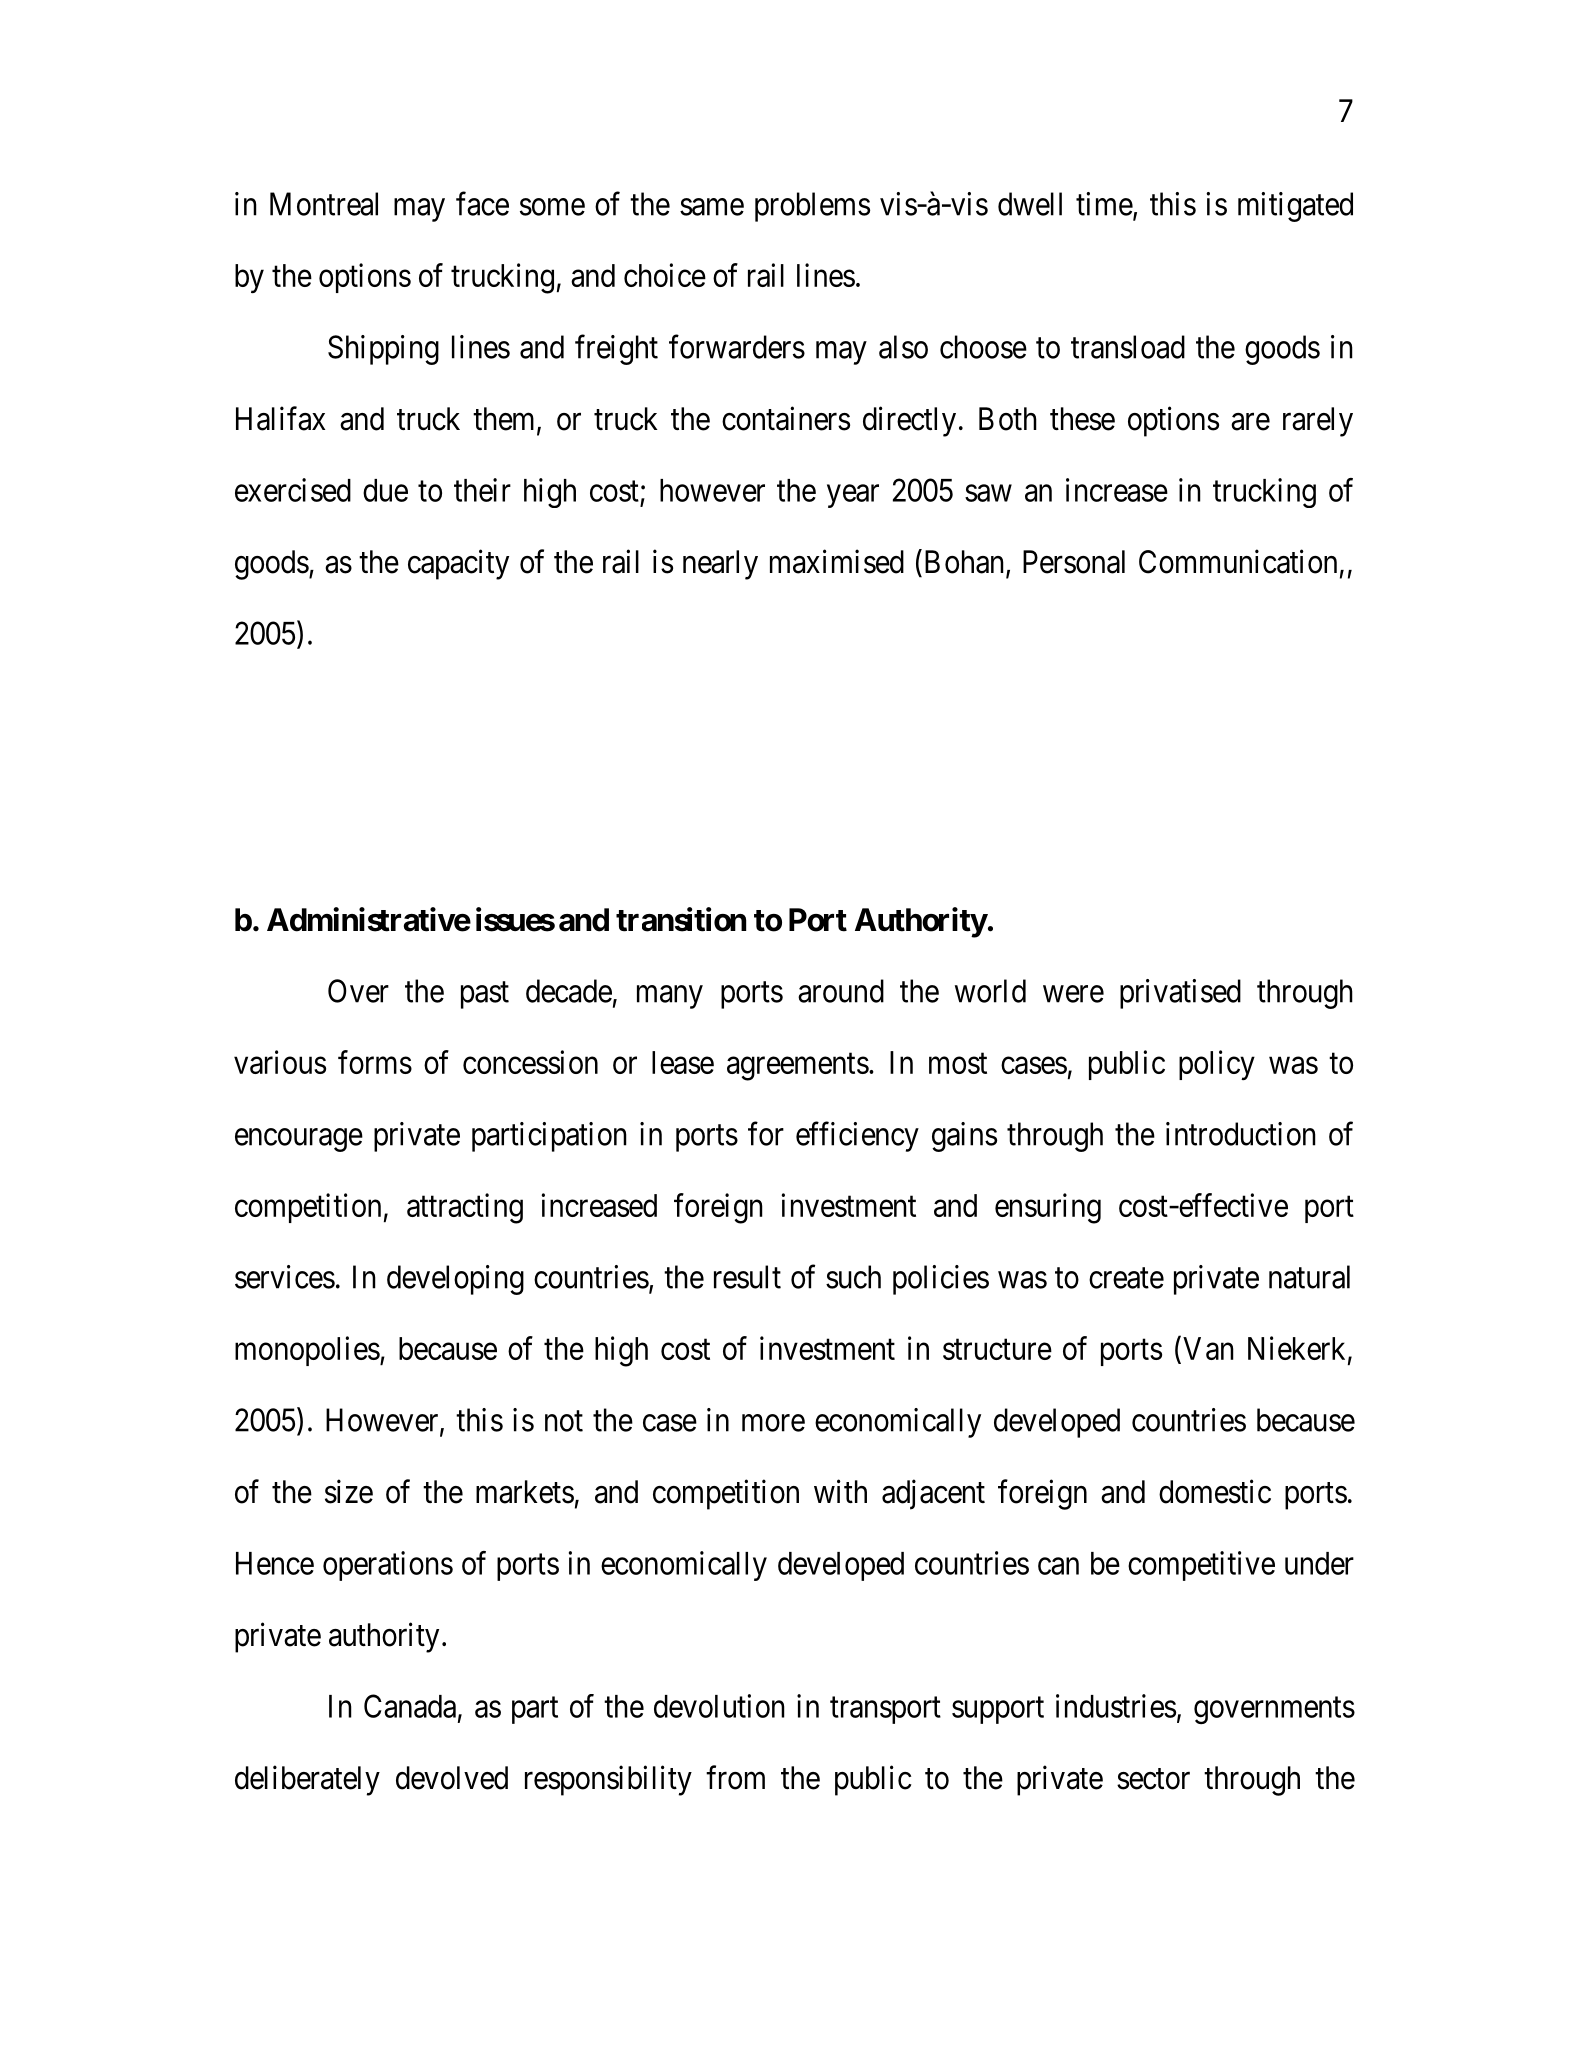 This document has width=1587, height=2053. I want to click on from, so click(735, 1777).
